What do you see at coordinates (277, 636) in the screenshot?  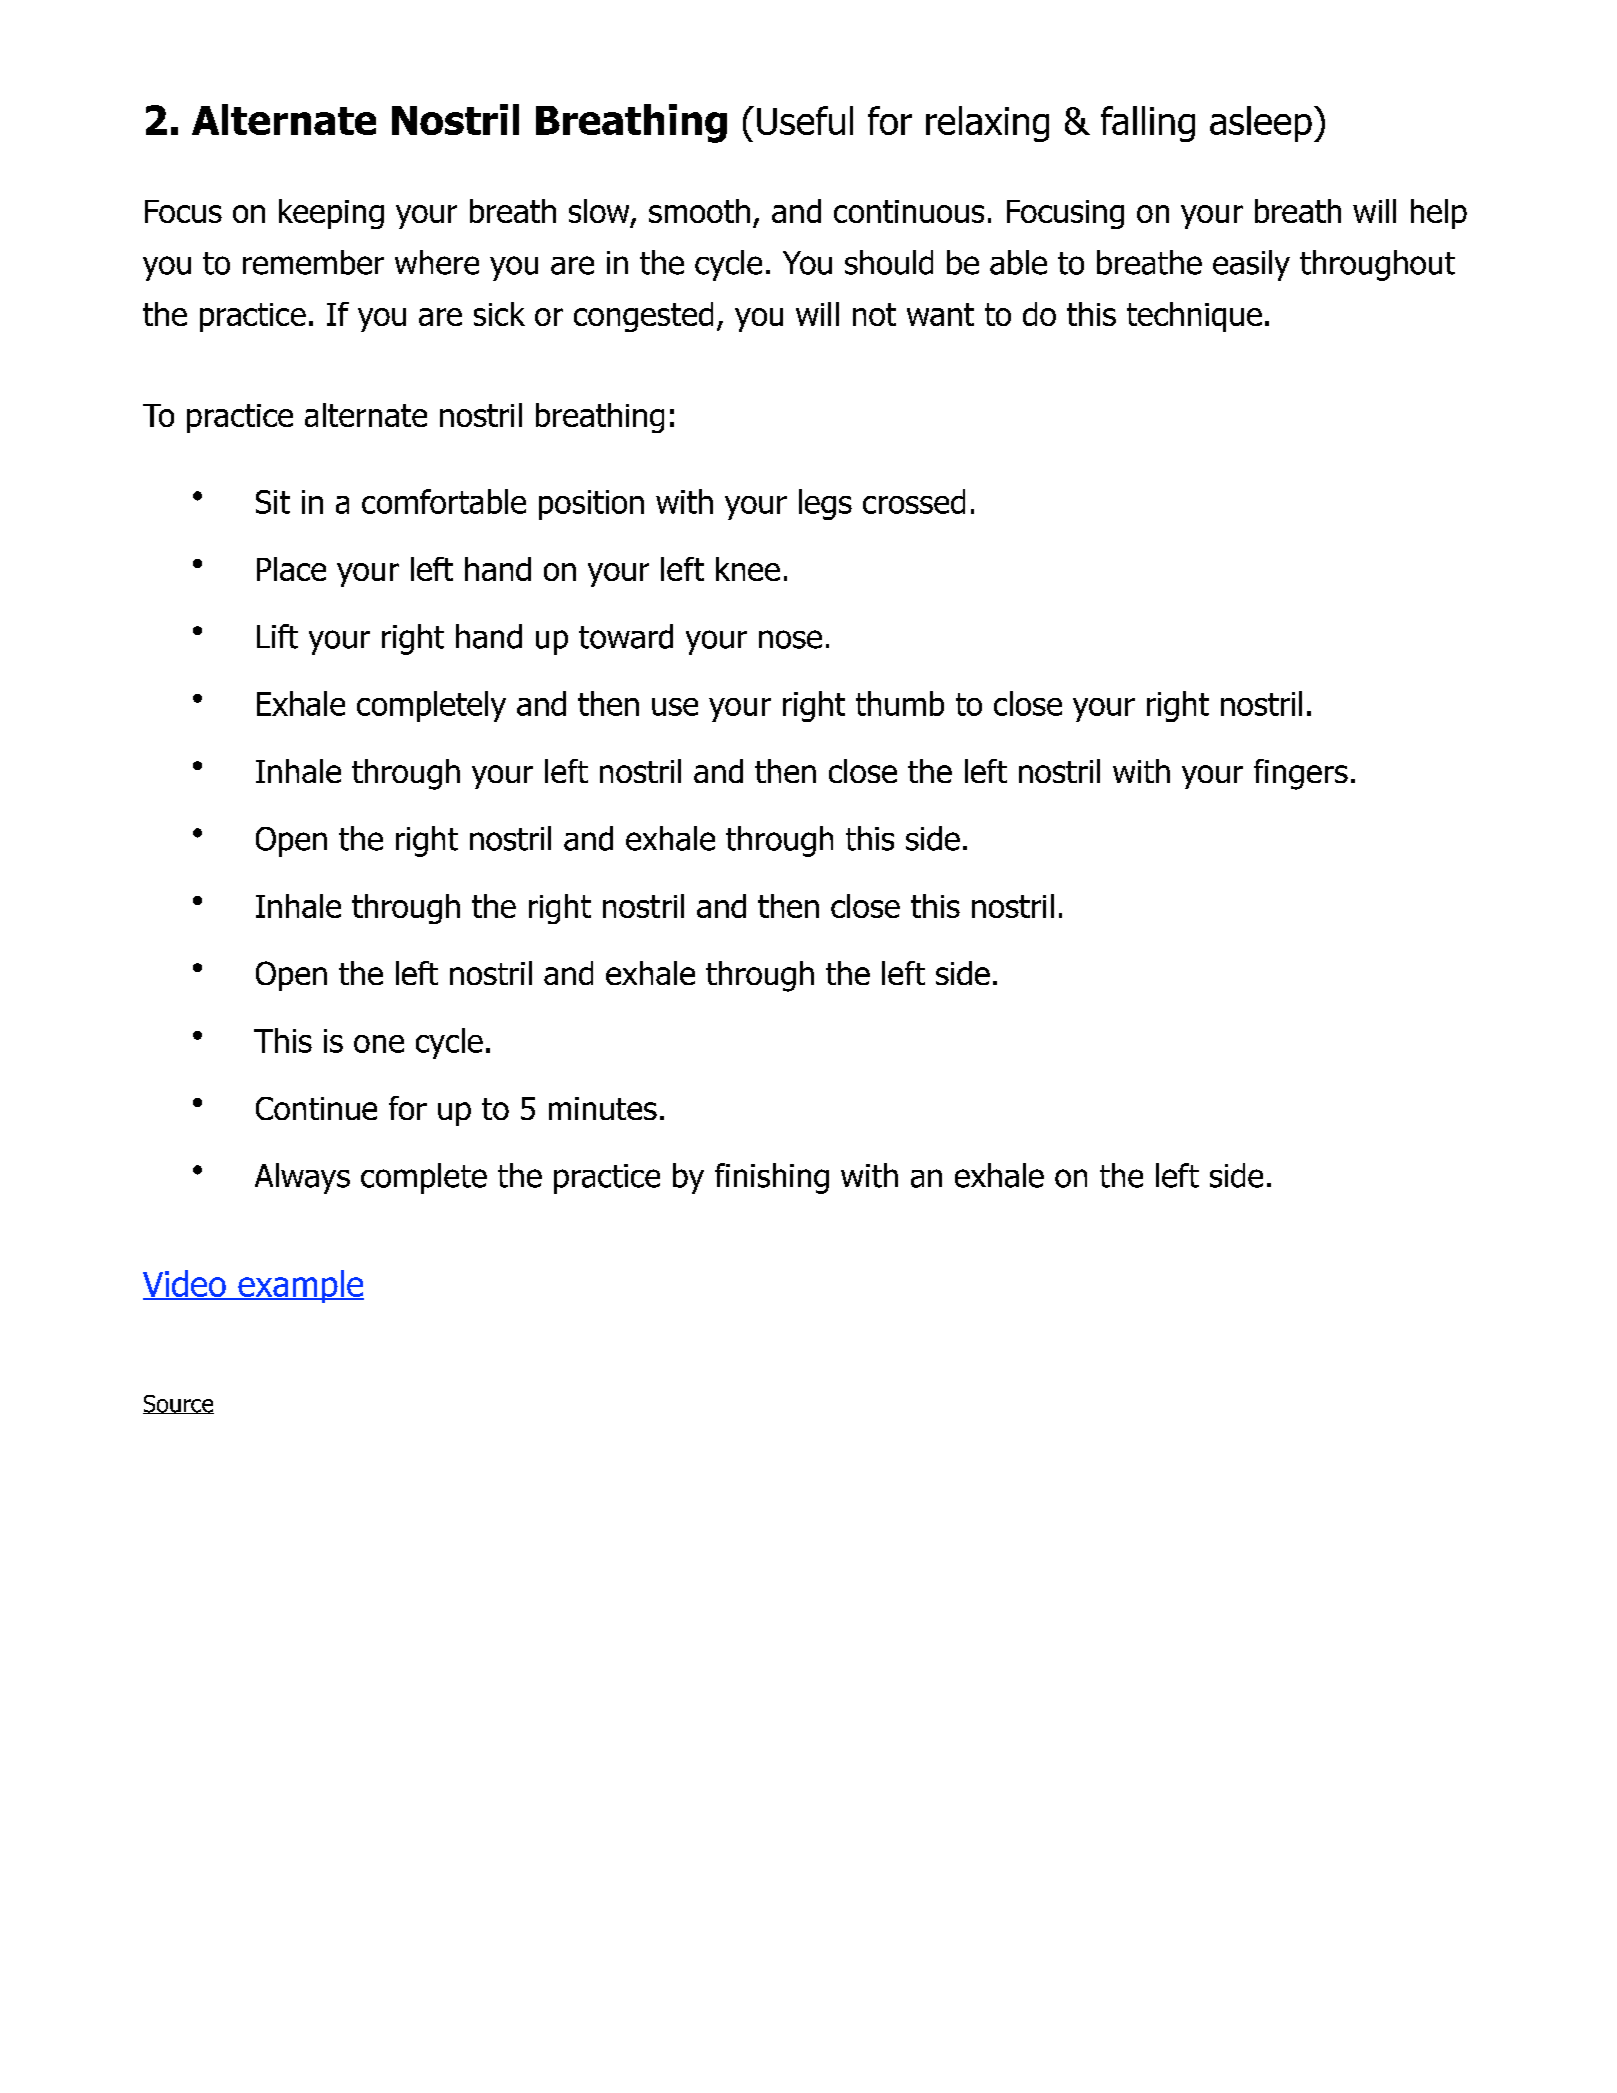 I see `Lift` at bounding box center [277, 636].
